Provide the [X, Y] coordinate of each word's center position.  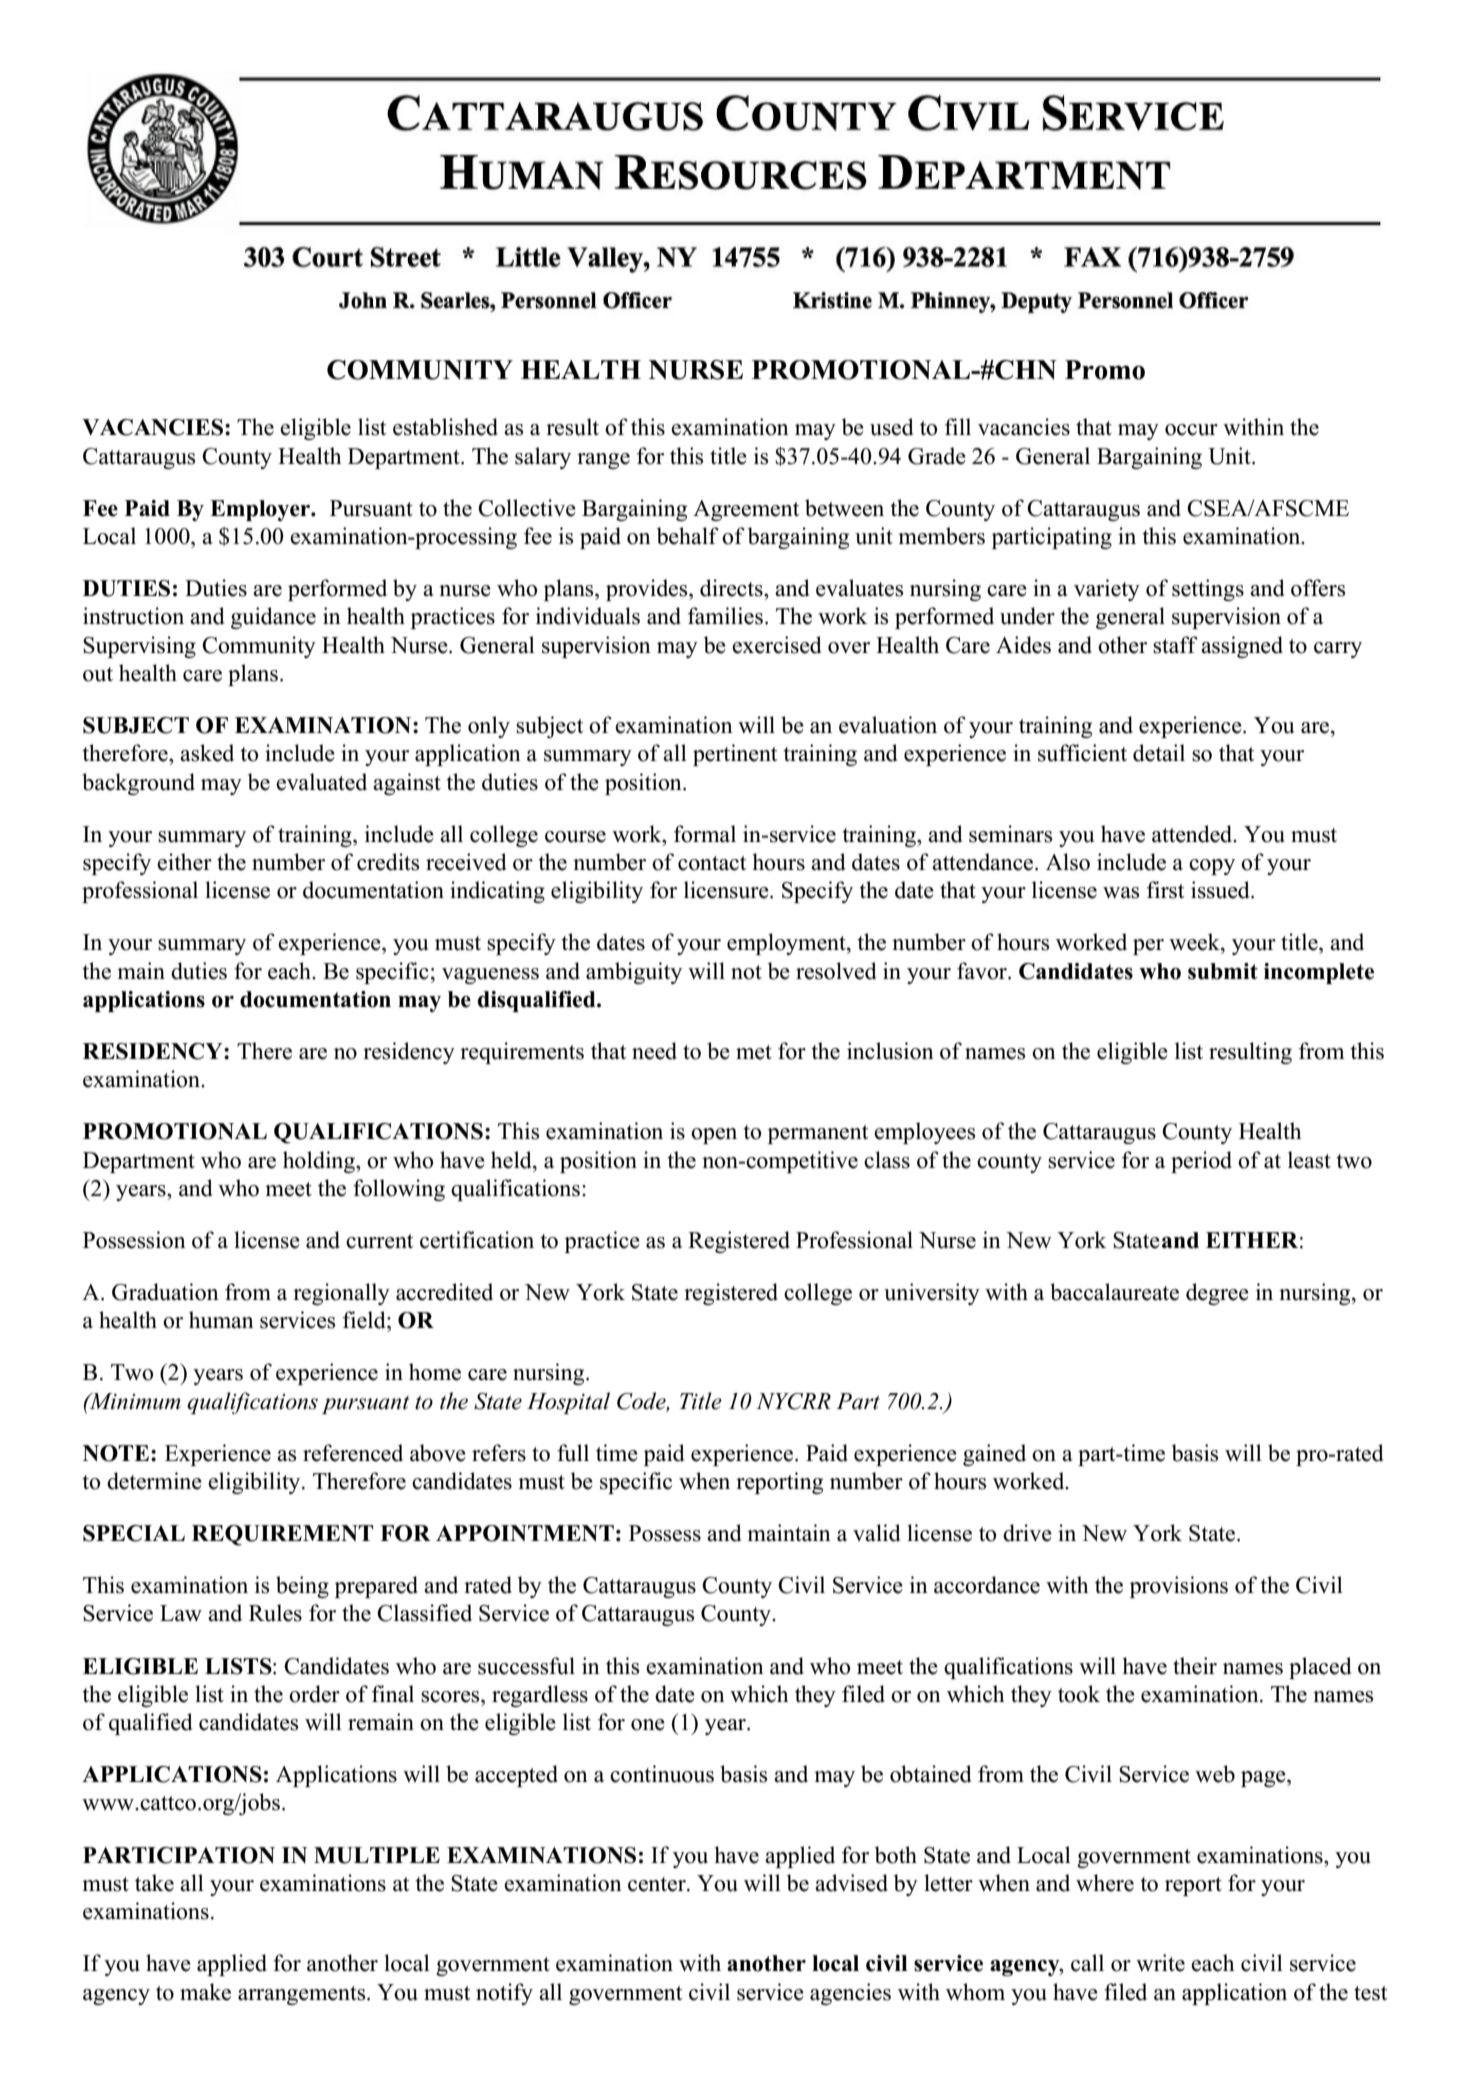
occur [1191, 430]
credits [388, 862]
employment [787, 944]
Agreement [746, 510]
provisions [1179, 1587]
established [445, 427]
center [658, 1884]
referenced [353, 1453]
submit [1223, 971]
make [205, 1992]
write [1160, 1963]
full [573, 1453]
